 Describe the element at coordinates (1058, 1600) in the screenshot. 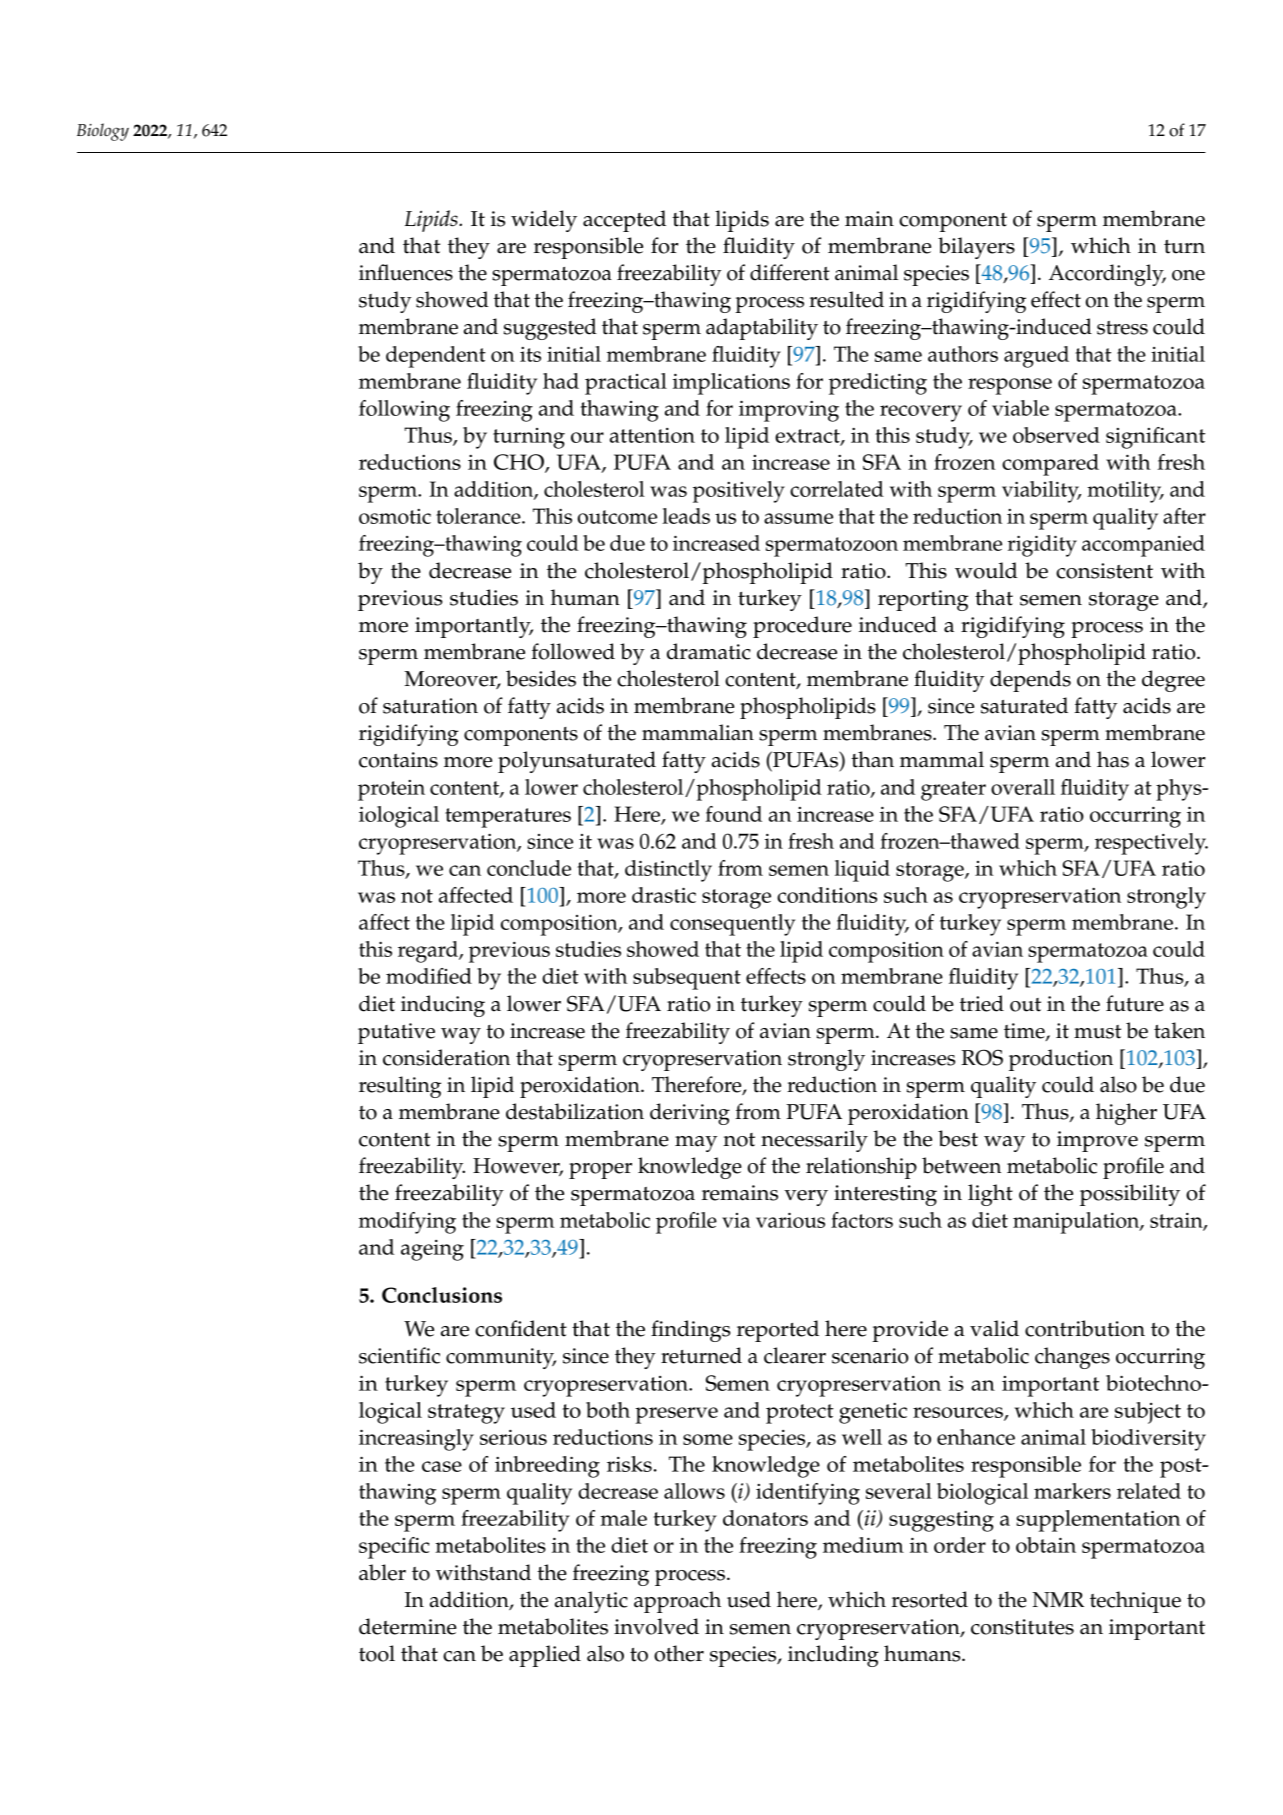

I see `NMR` at that location.
